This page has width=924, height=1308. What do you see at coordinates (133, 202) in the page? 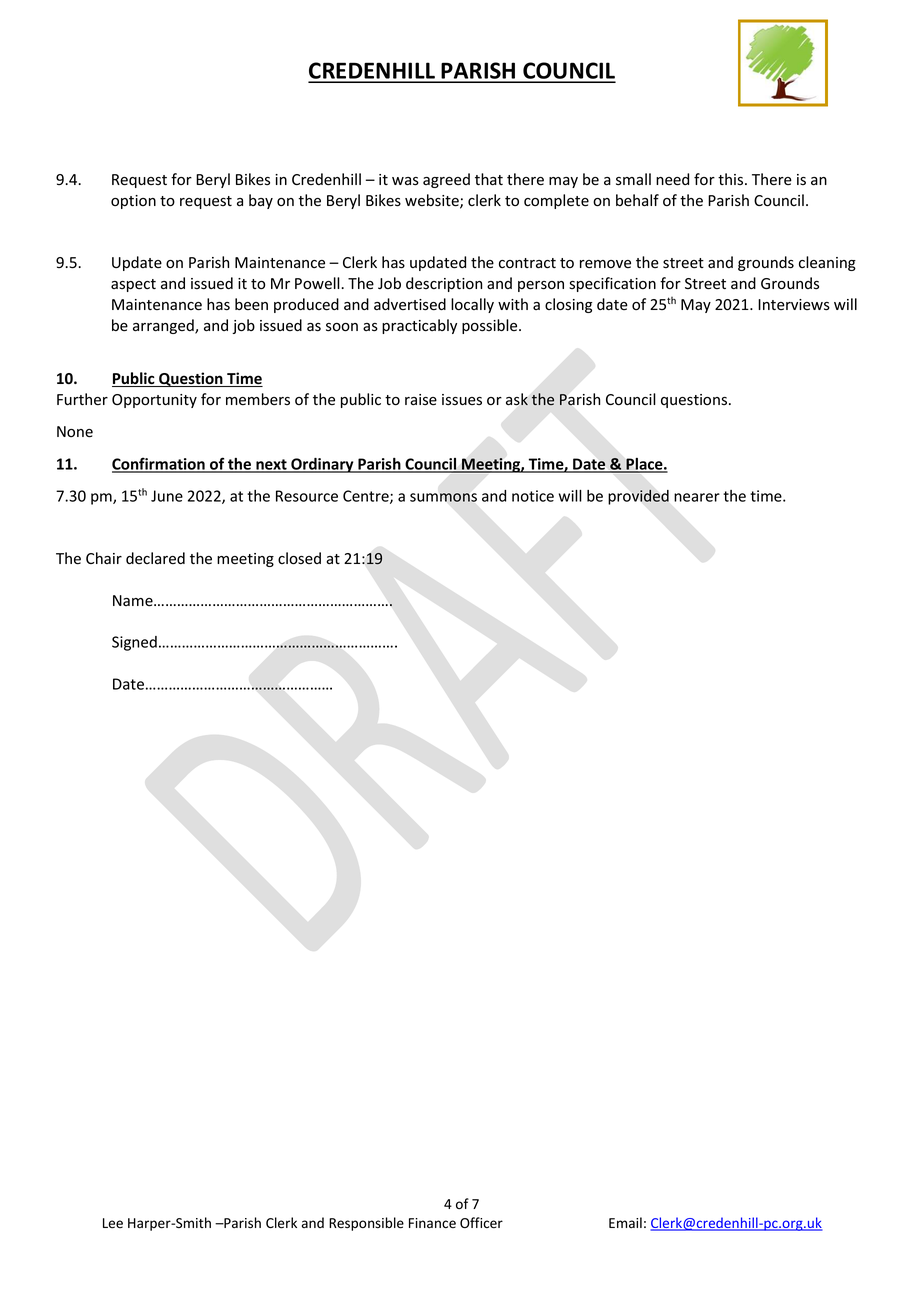
I see `option` at bounding box center [133, 202].
